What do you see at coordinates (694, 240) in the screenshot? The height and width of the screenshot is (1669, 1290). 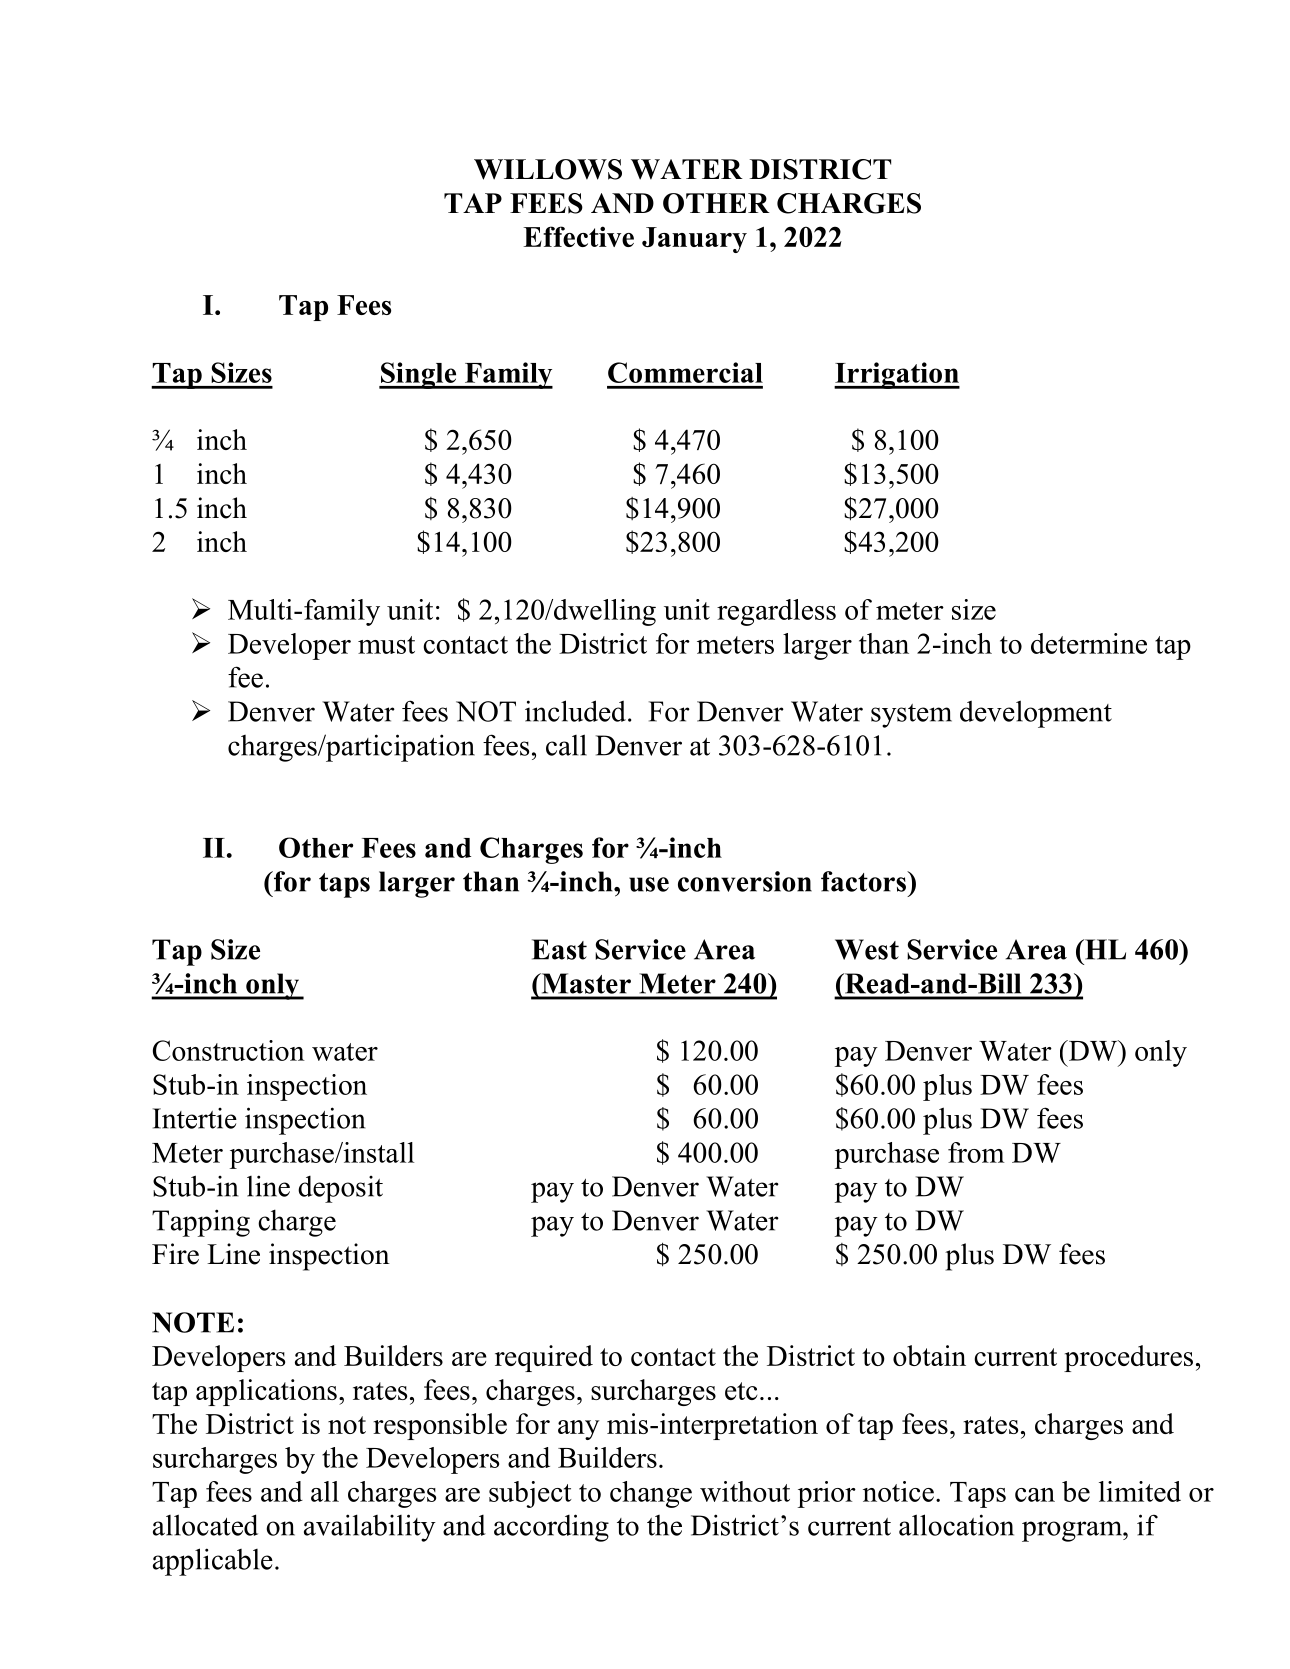 I see `January` at bounding box center [694, 240].
